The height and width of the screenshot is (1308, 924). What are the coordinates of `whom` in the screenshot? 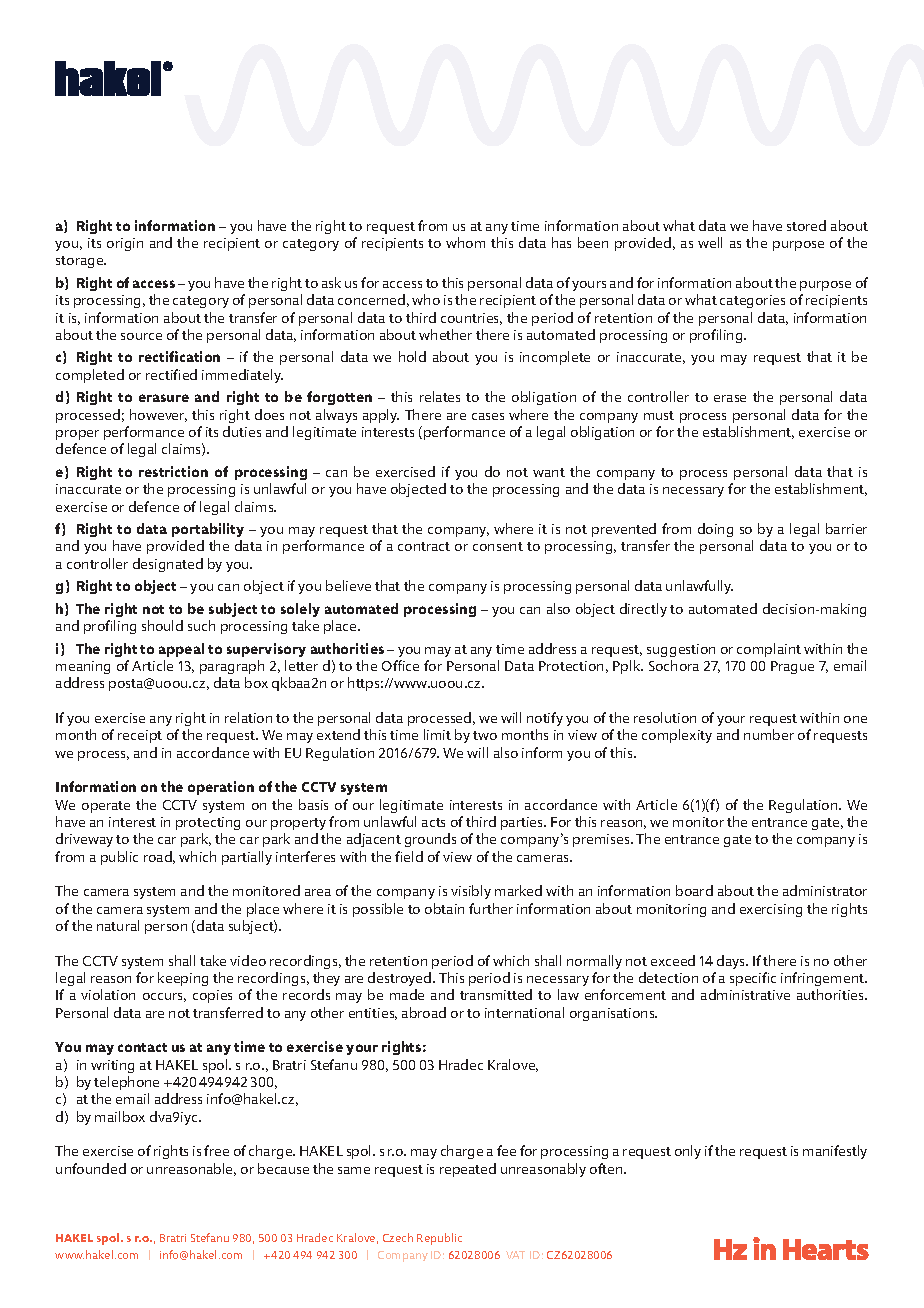 It's located at (465, 242).
